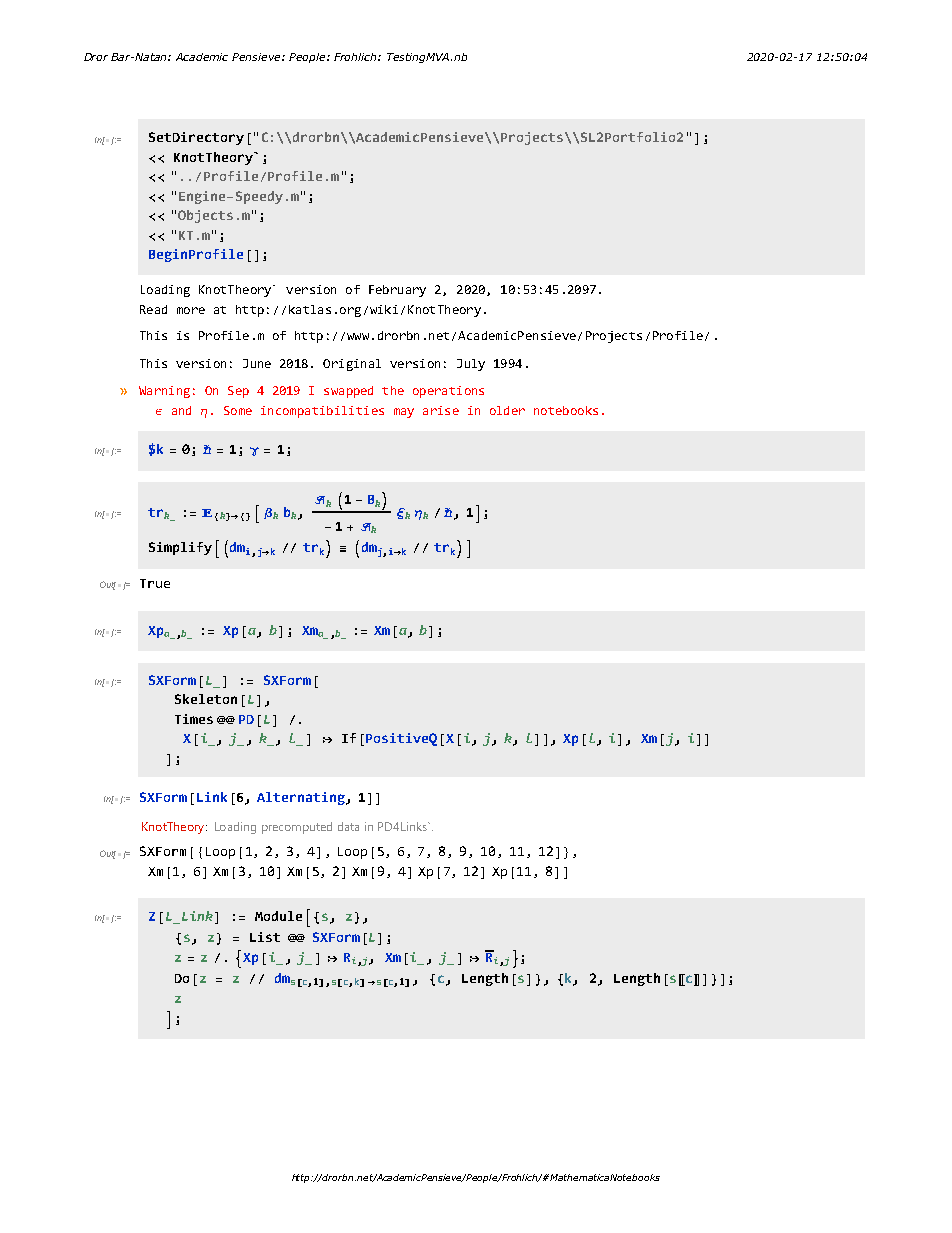 Image resolution: width=952 pixels, height=1233 pixels. Describe the element at coordinates (191, 310) in the page. I see `more` at that location.
